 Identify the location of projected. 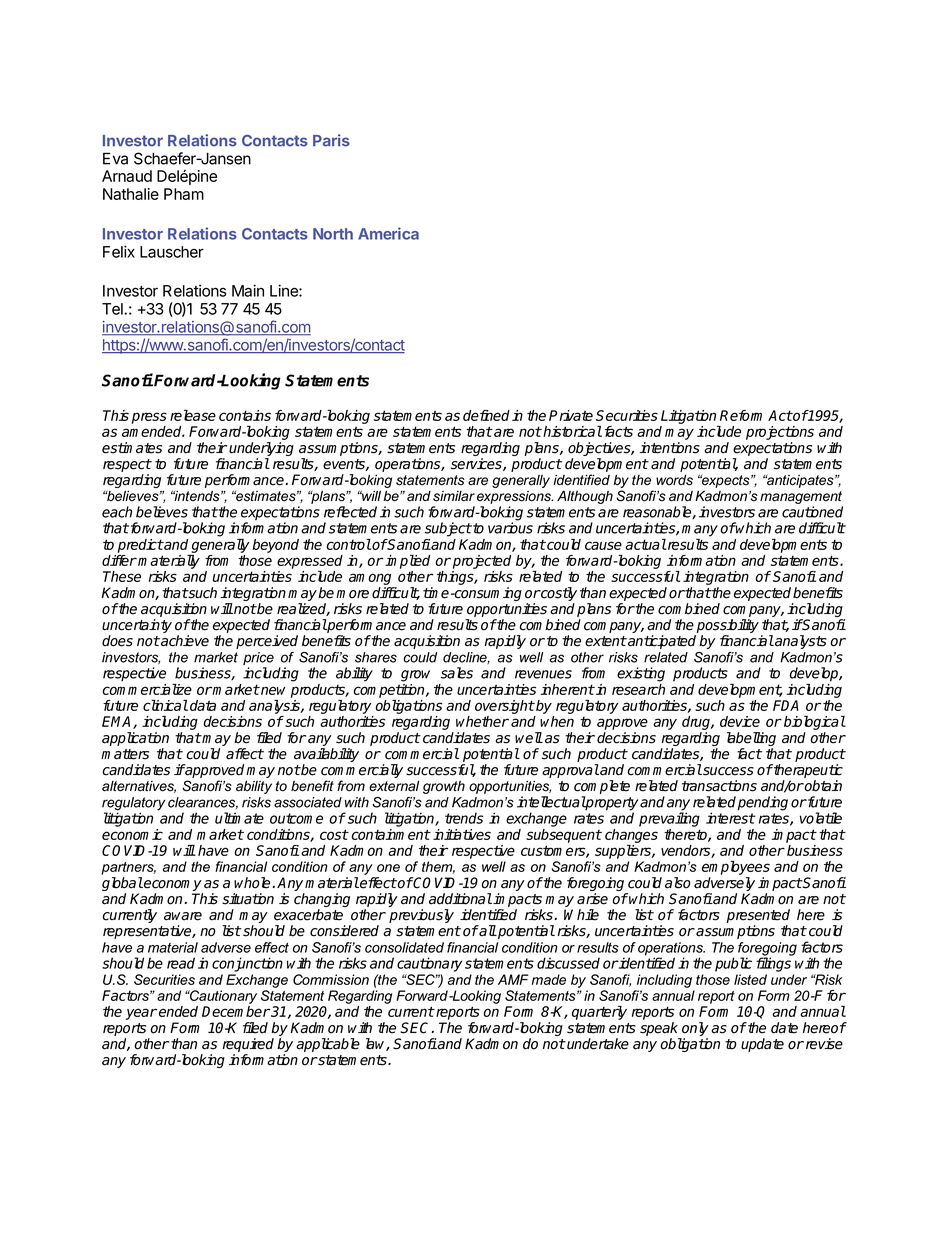
(482, 562).
